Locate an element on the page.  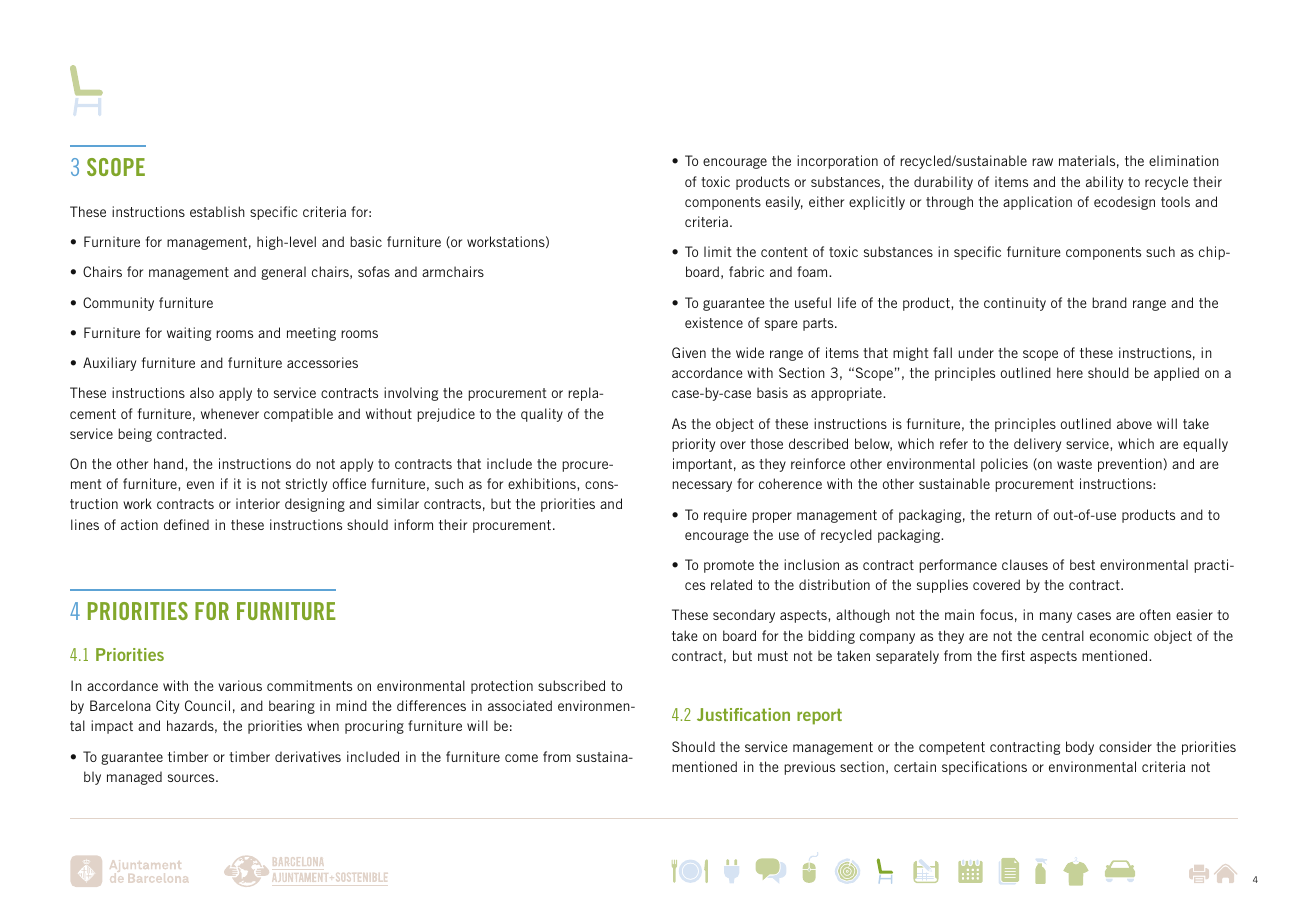
secondary is located at coordinates (744, 616).
